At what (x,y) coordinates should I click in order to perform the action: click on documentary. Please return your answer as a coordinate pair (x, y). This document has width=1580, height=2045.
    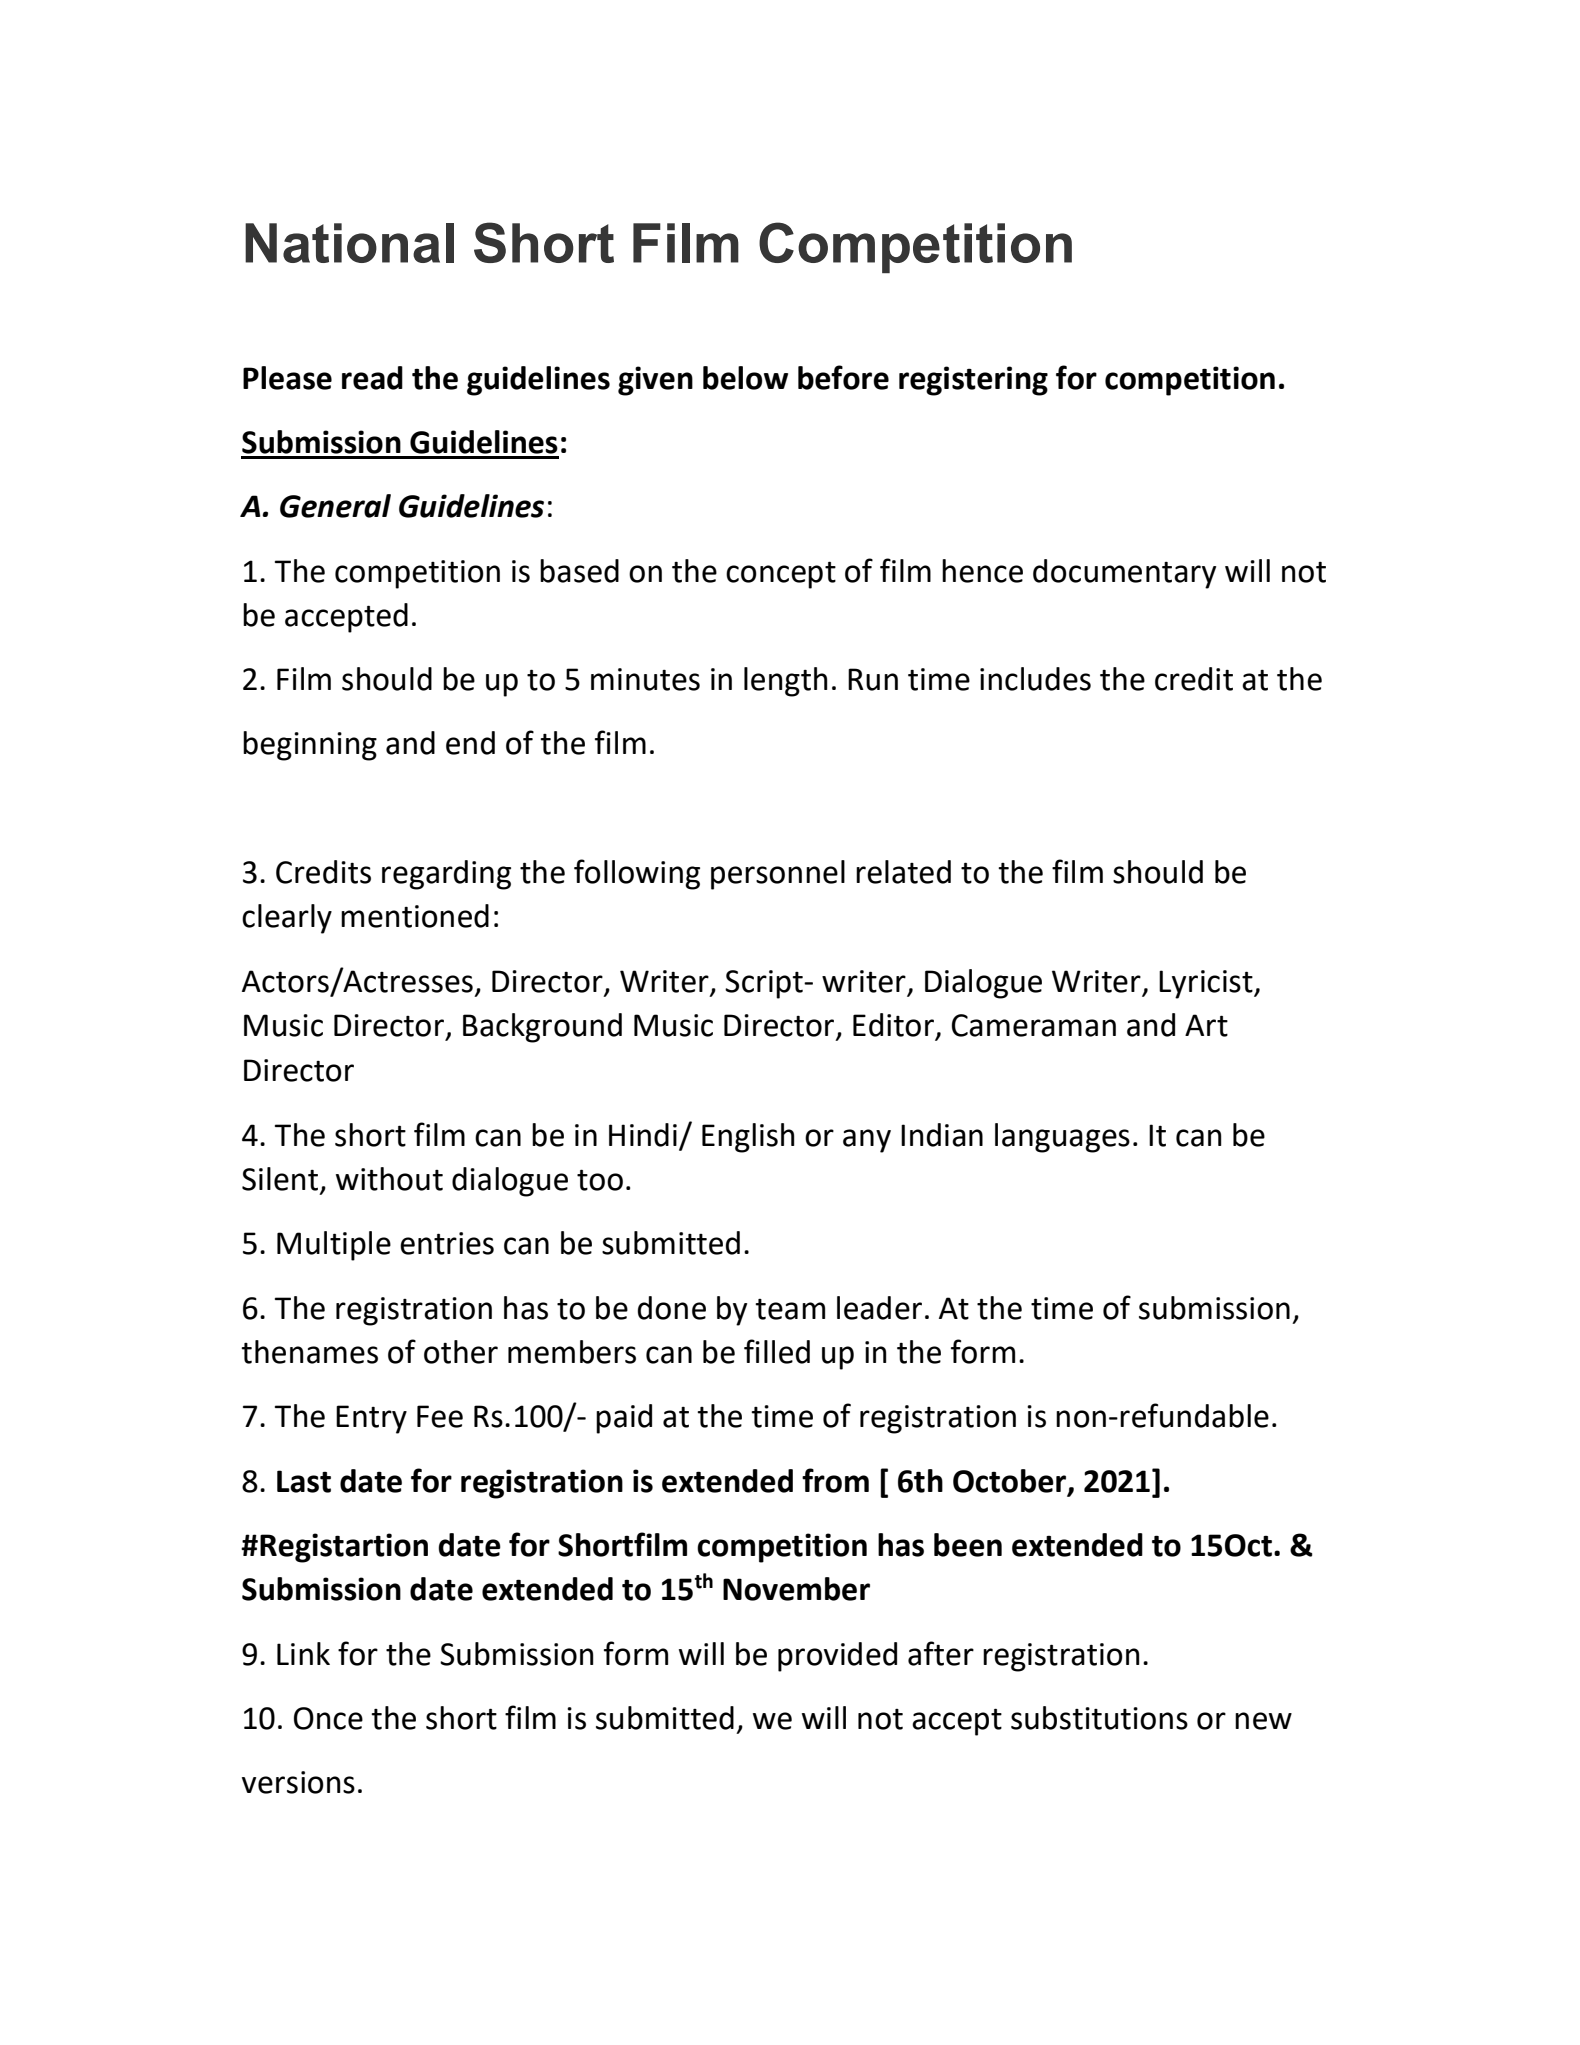
    Looking at the image, I should click on (1124, 574).
